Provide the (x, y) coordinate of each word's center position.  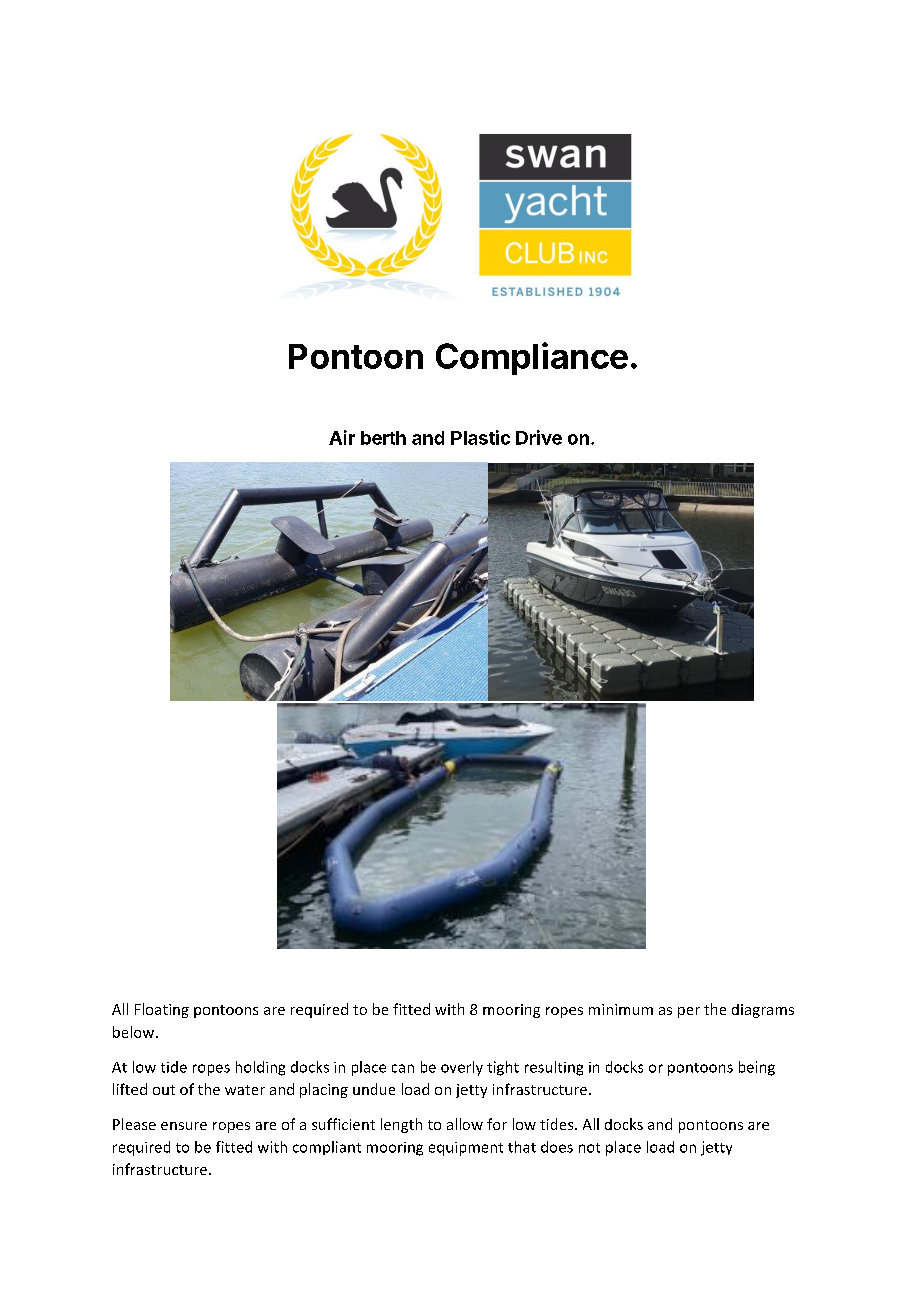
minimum (621, 1009)
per (689, 1012)
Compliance (532, 358)
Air (342, 437)
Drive (539, 437)
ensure (184, 1126)
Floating (162, 1010)
